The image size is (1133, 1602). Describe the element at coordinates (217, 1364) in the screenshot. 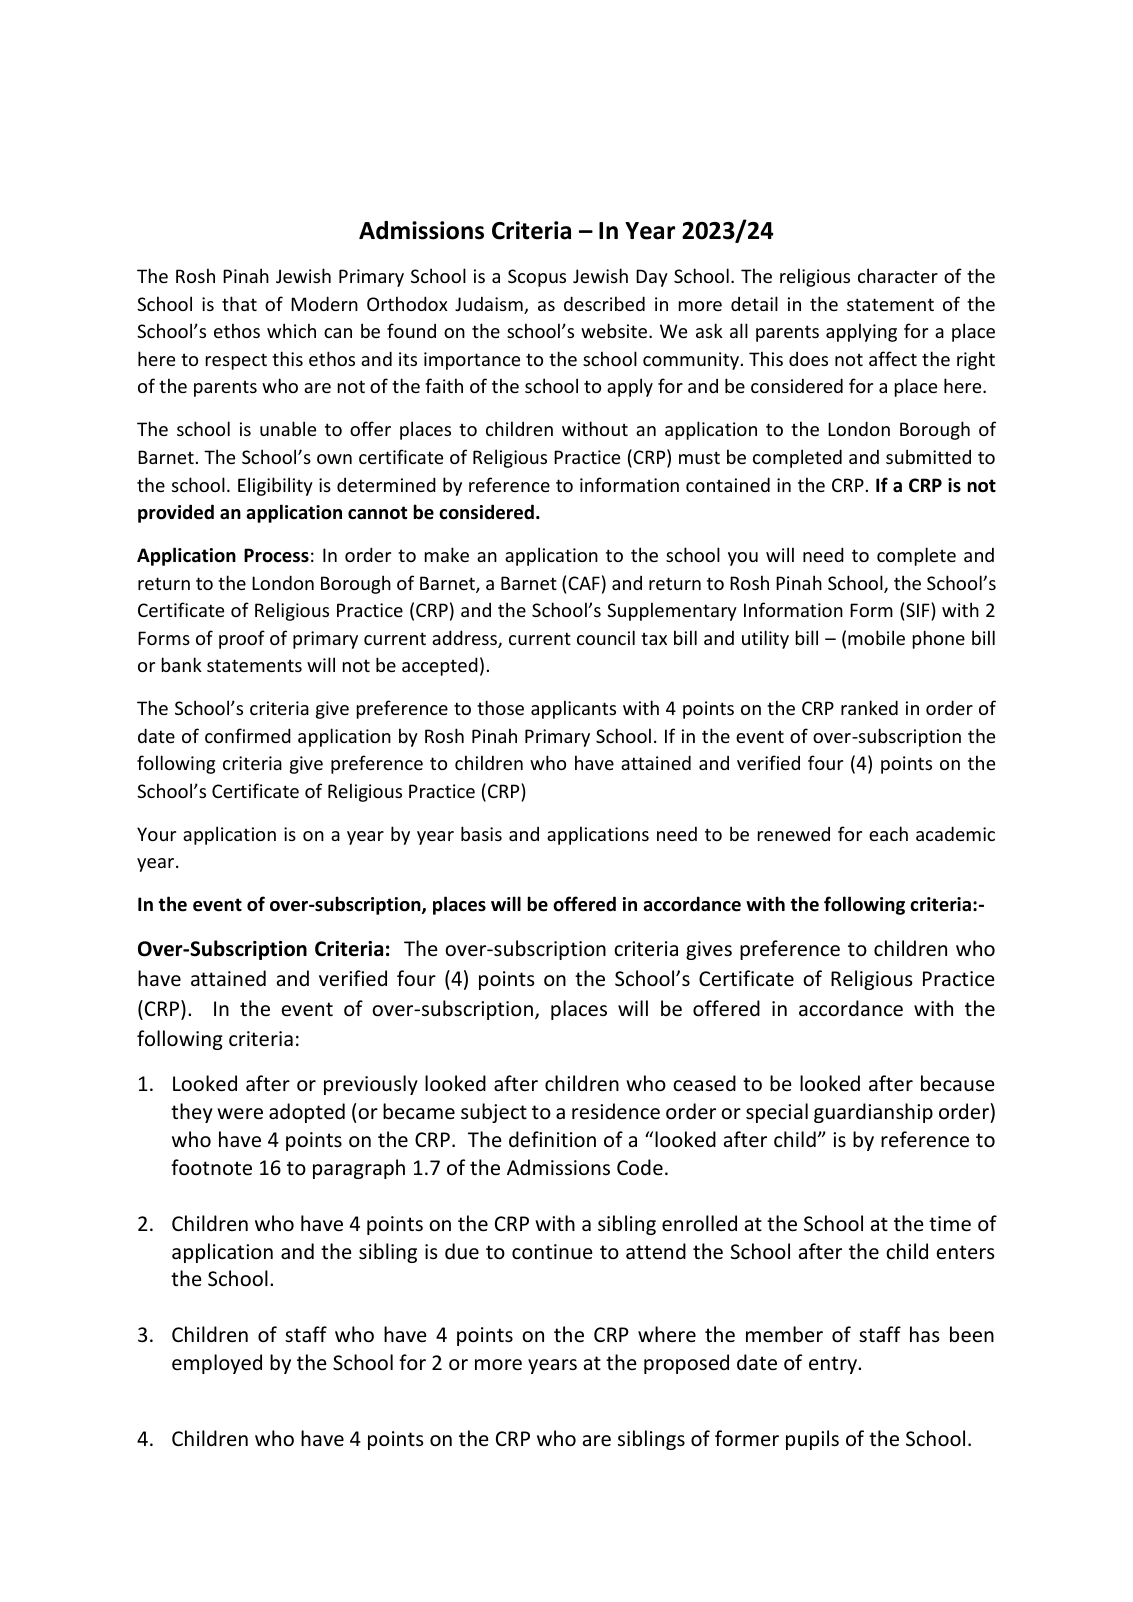

I see `employed` at that location.
